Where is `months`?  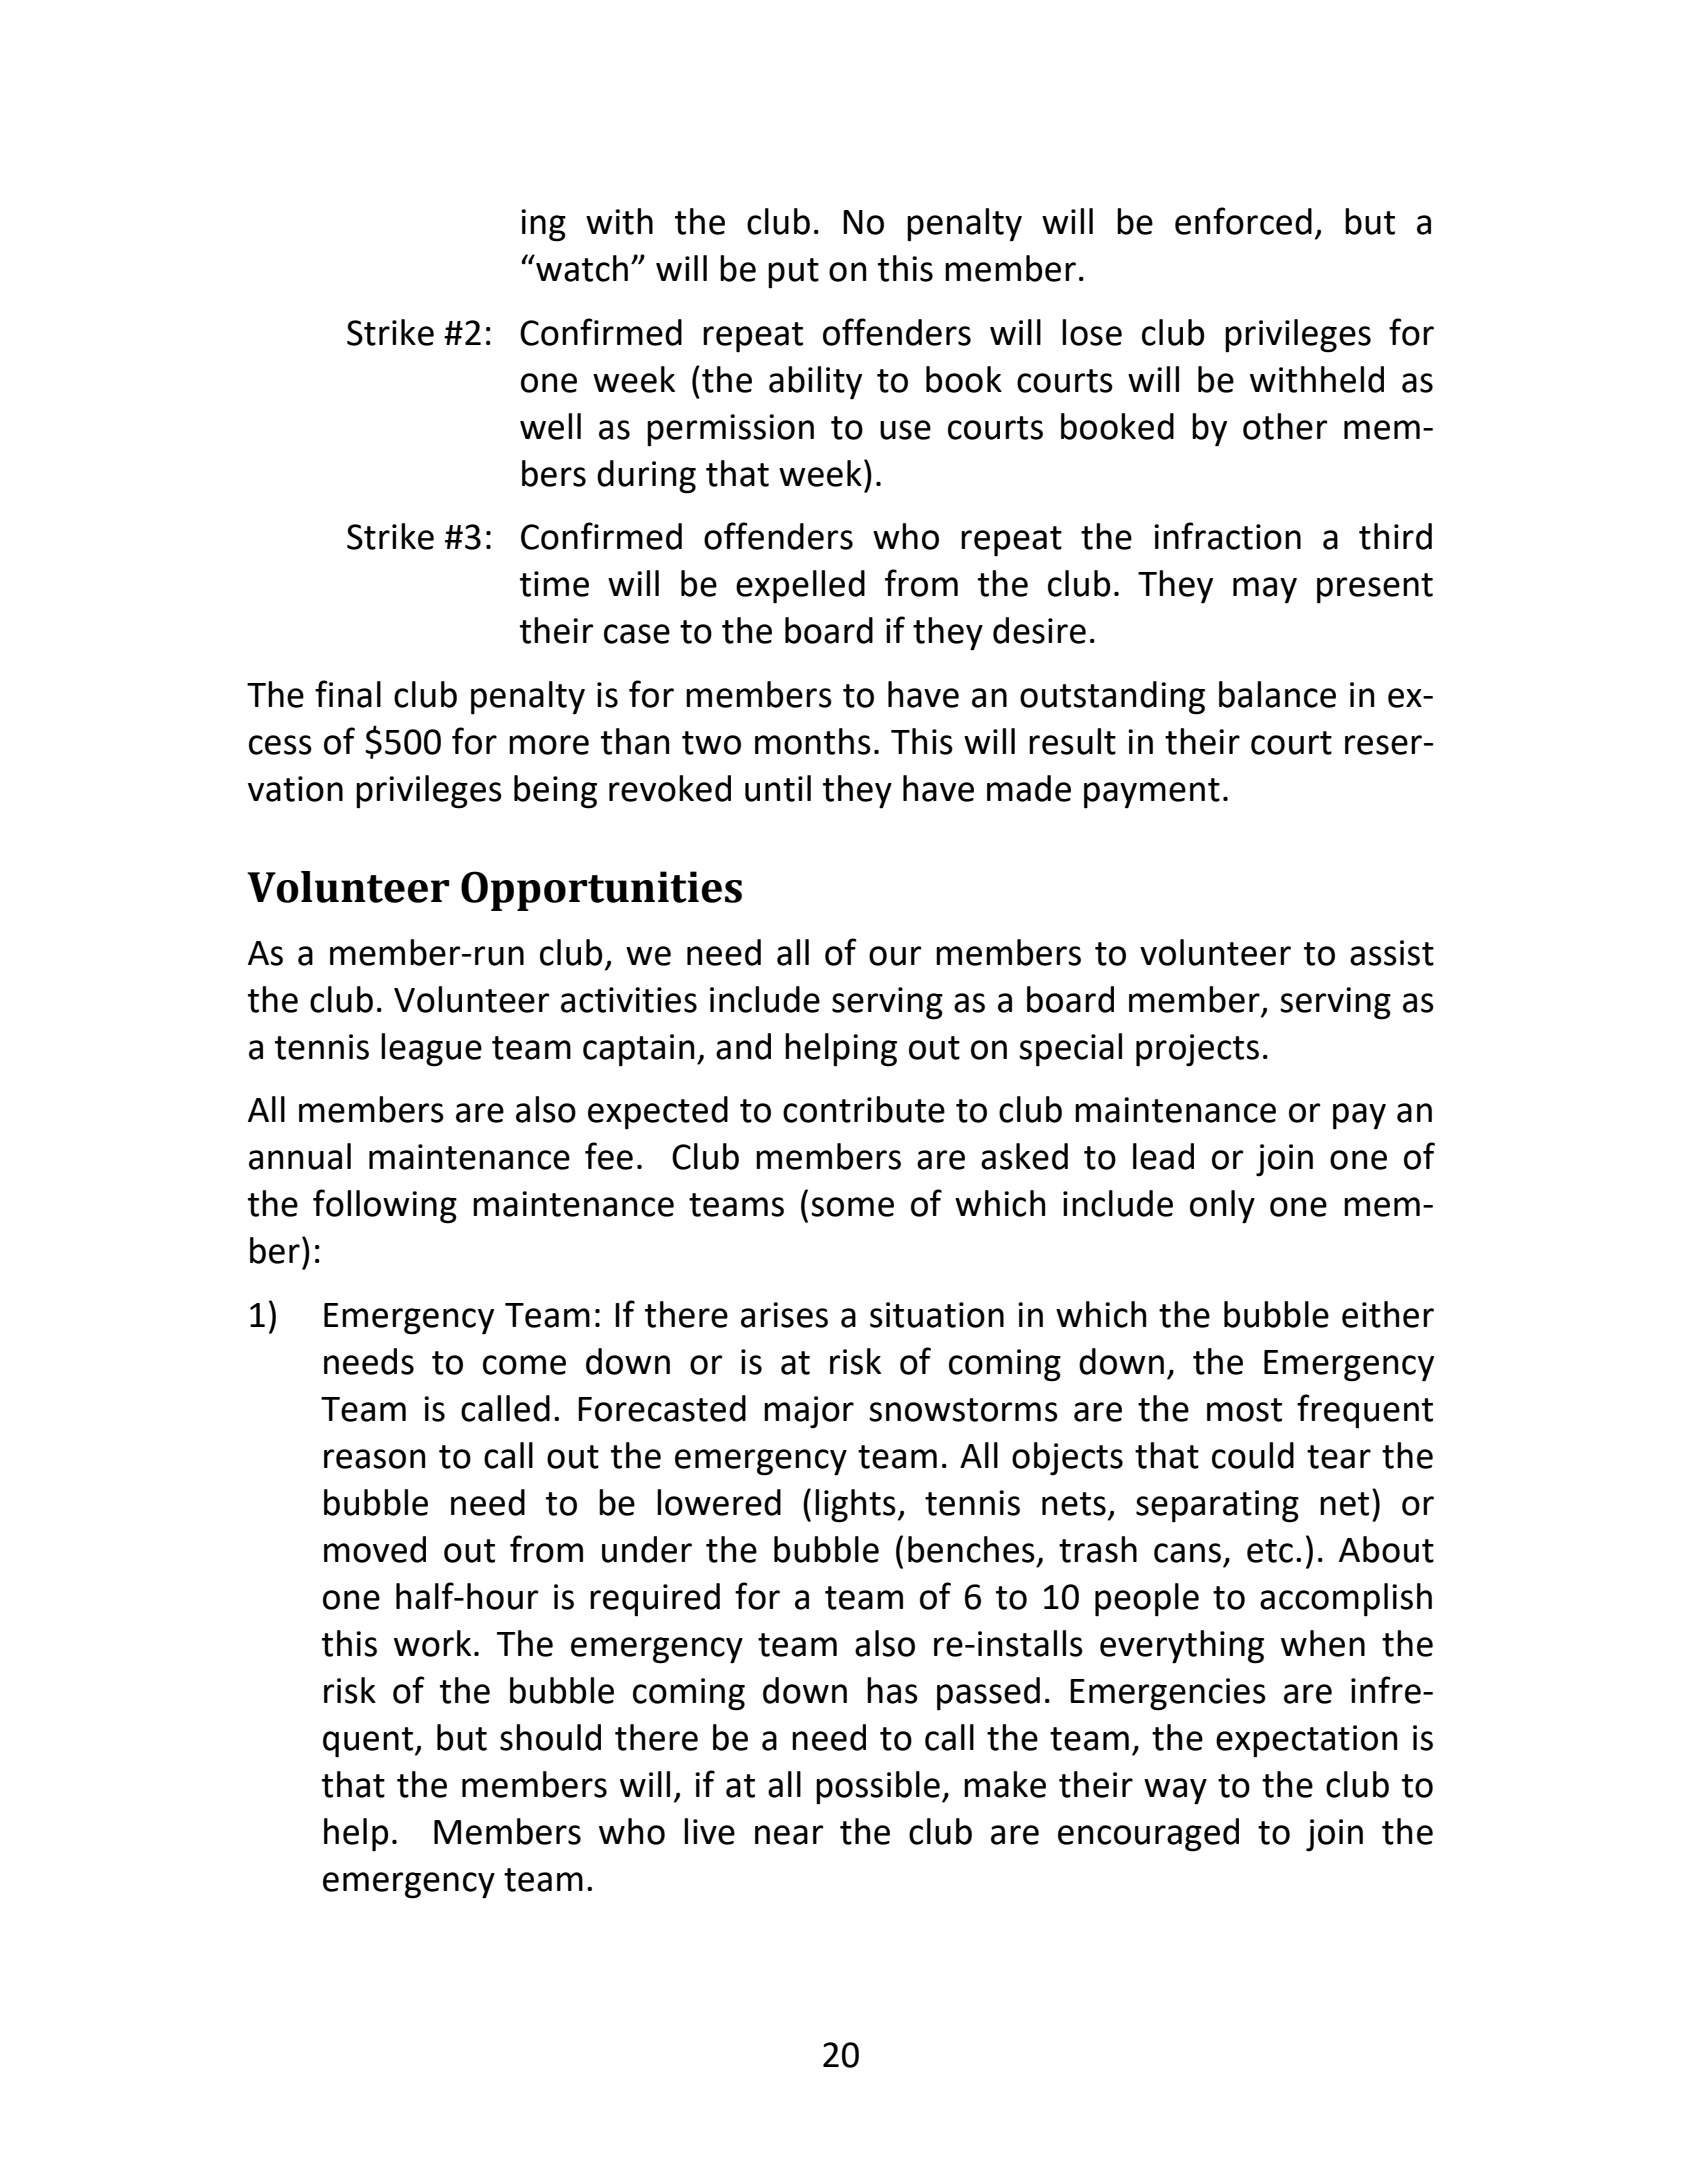 months is located at coordinates (813, 741).
